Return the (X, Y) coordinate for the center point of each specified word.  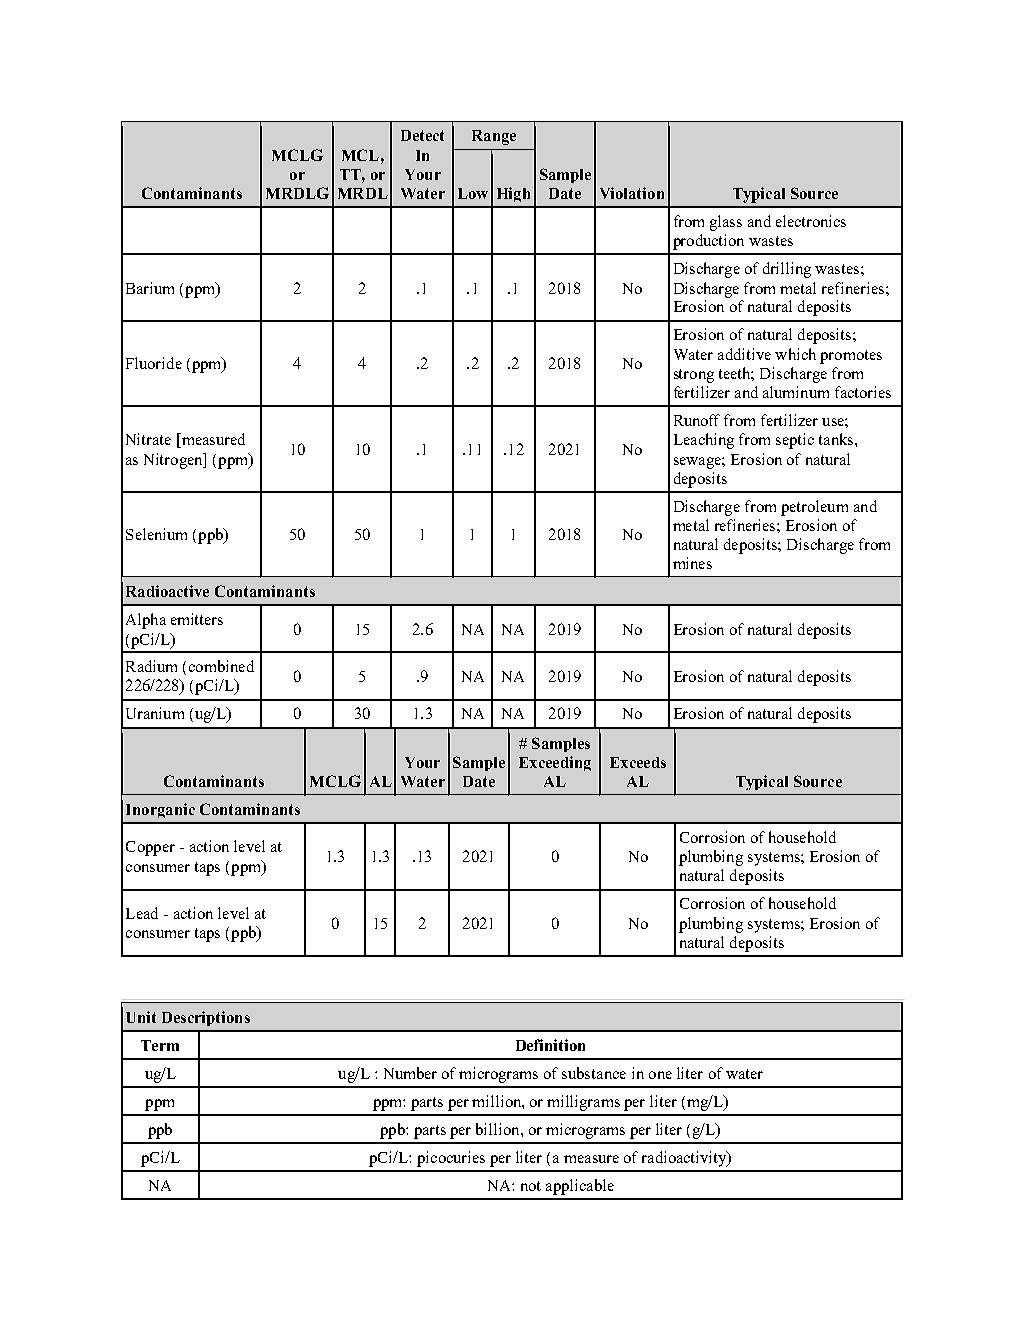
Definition (550, 1045)
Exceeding (555, 763)
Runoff (697, 420)
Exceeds (638, 762)
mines (692, 563)
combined (221, 666)
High (513, 194)
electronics (811, 221)
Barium (150, 288)
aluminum (796, 392)
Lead (142, 913)
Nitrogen (174, 461)
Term (160, 1045)
